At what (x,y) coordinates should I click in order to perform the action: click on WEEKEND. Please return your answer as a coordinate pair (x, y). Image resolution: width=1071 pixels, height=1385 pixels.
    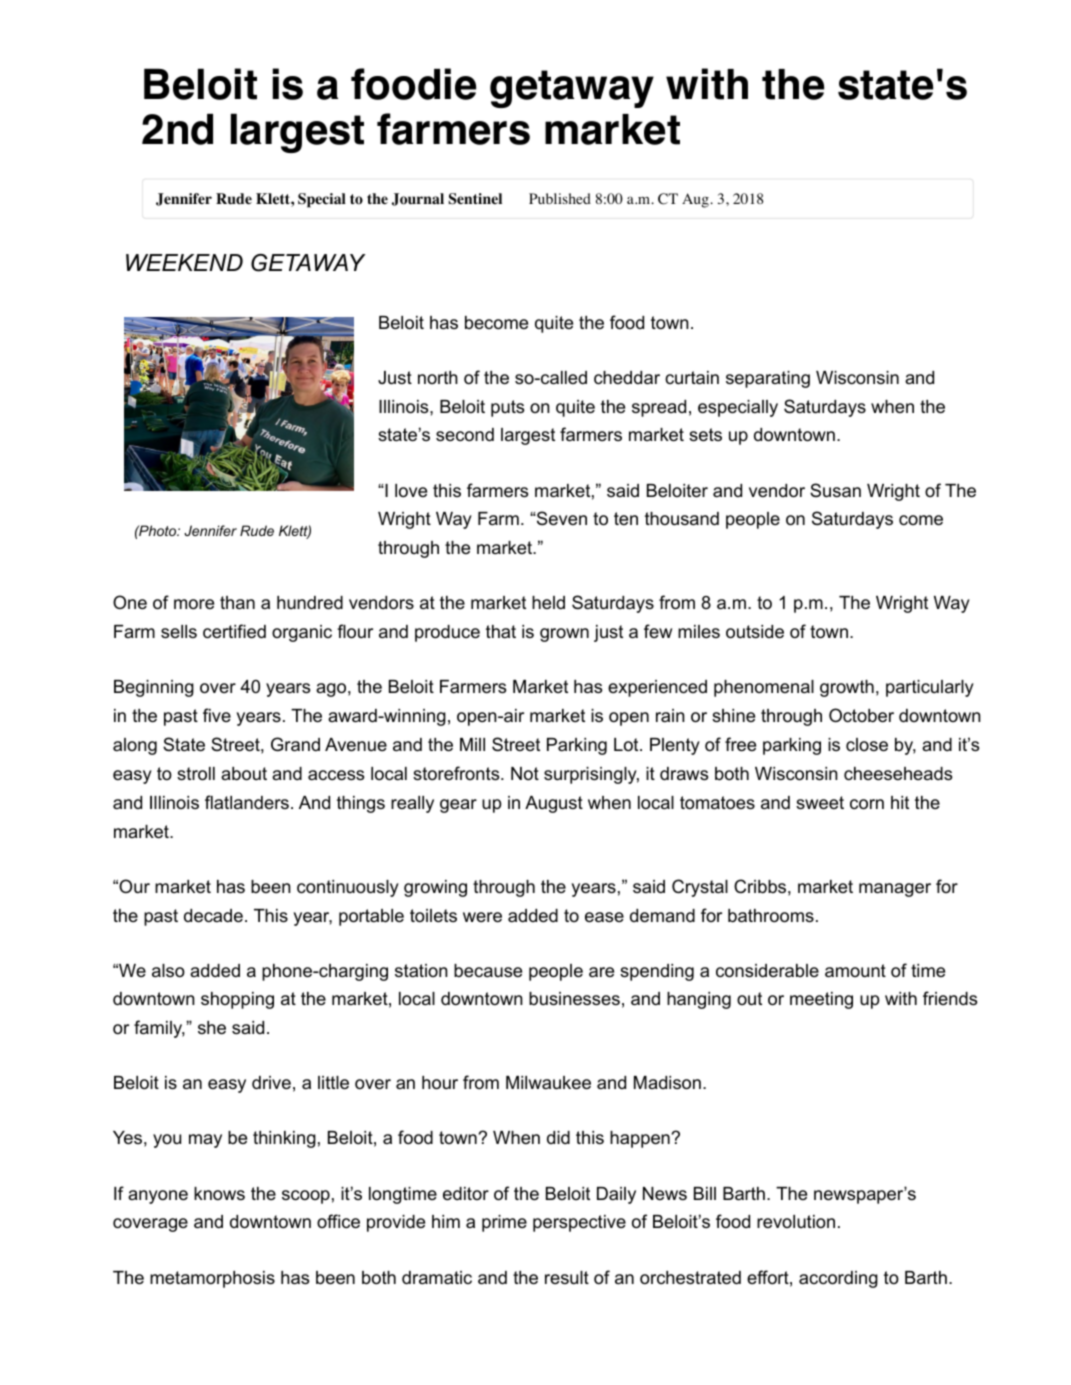
    Looking at the image, I should click on (184, 262).
